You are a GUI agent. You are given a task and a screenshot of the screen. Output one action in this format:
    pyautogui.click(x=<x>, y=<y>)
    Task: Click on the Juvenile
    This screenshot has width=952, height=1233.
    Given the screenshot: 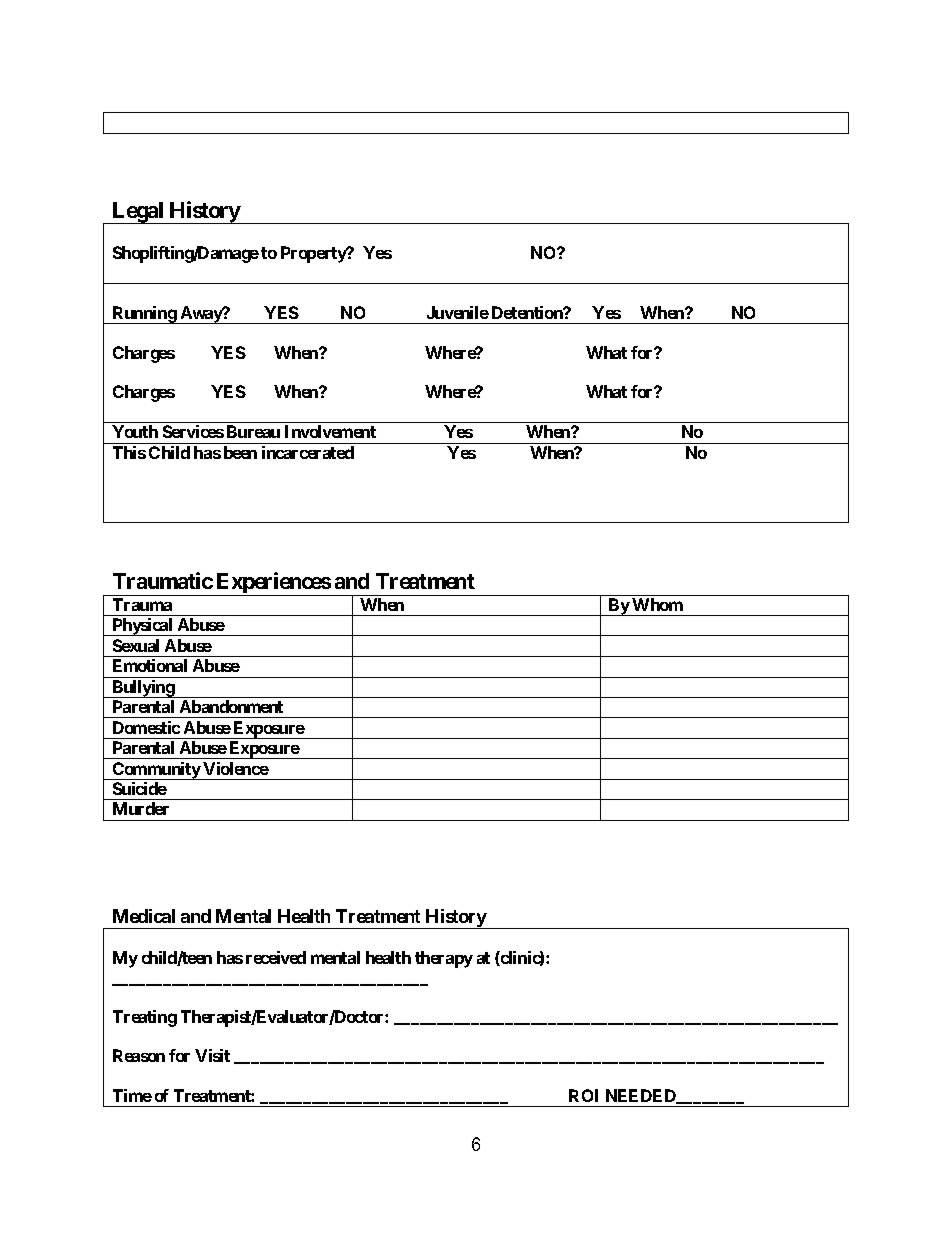 What is the action you would take?
    pyautogui.click(x=458, y=312)
